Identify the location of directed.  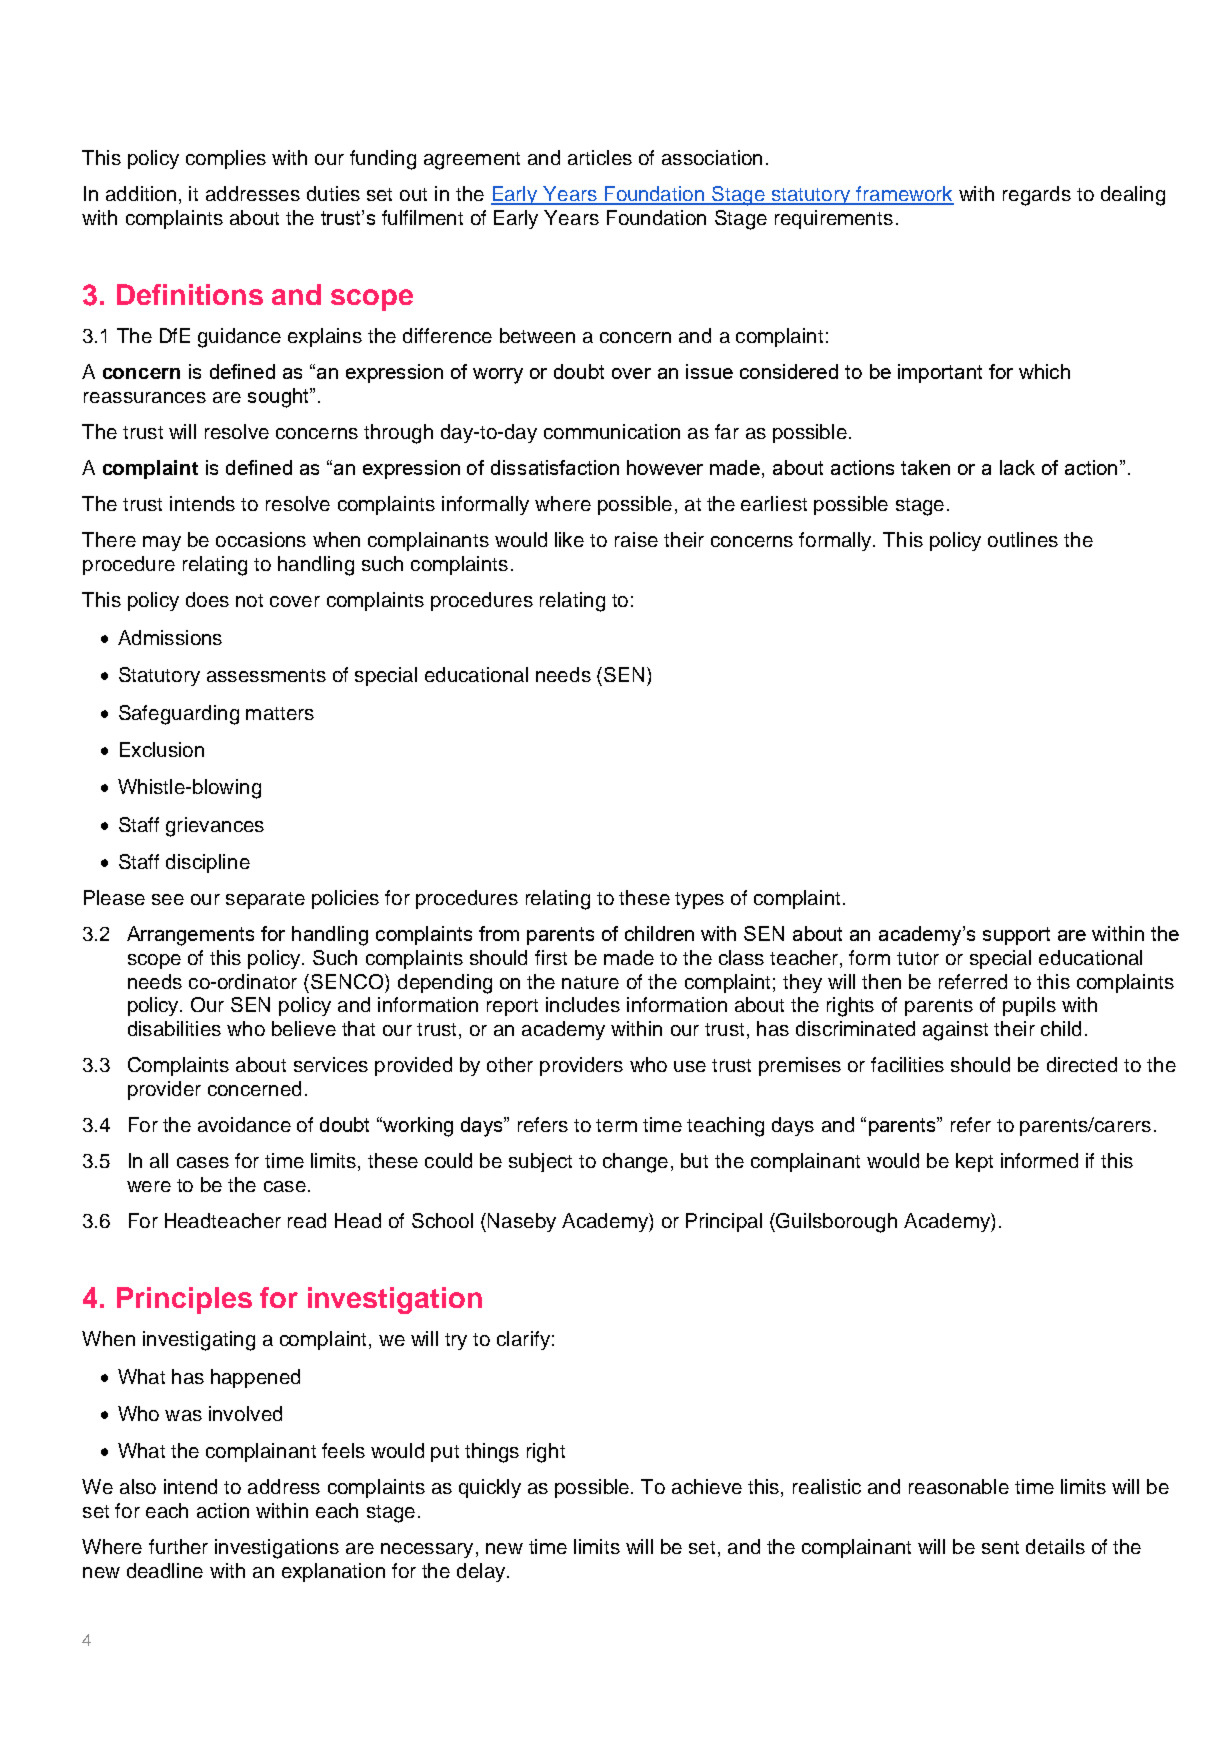
(1082, 1064).
